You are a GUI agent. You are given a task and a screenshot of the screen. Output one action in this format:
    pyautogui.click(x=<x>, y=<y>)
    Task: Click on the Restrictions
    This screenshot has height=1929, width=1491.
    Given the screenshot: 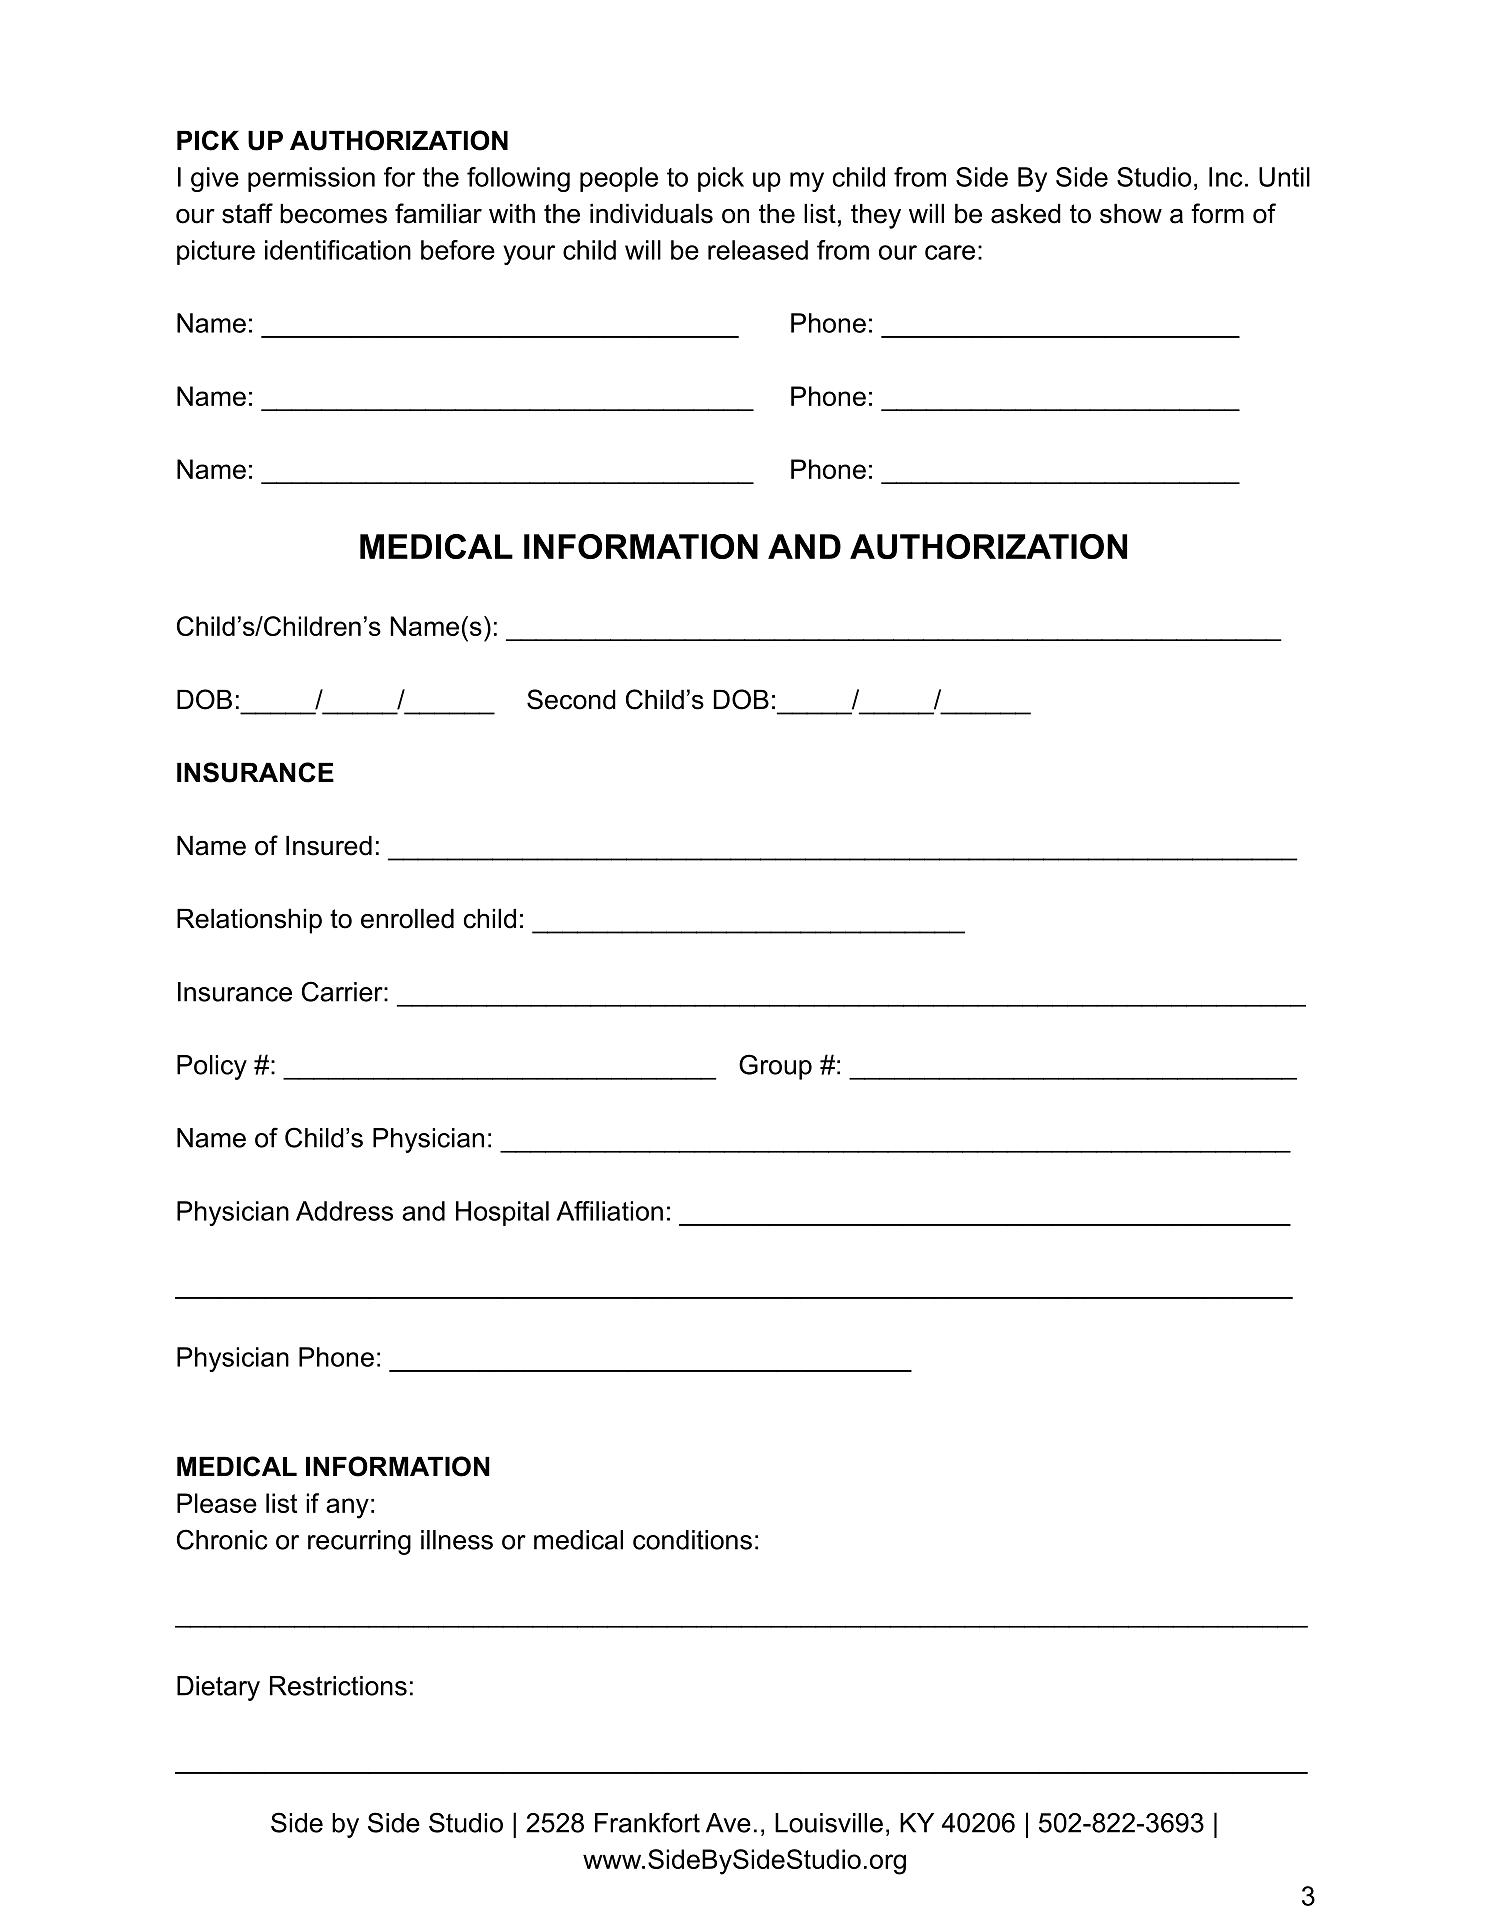 What is the action you would take?
    pyautogui.click(x=338, y=1686)
